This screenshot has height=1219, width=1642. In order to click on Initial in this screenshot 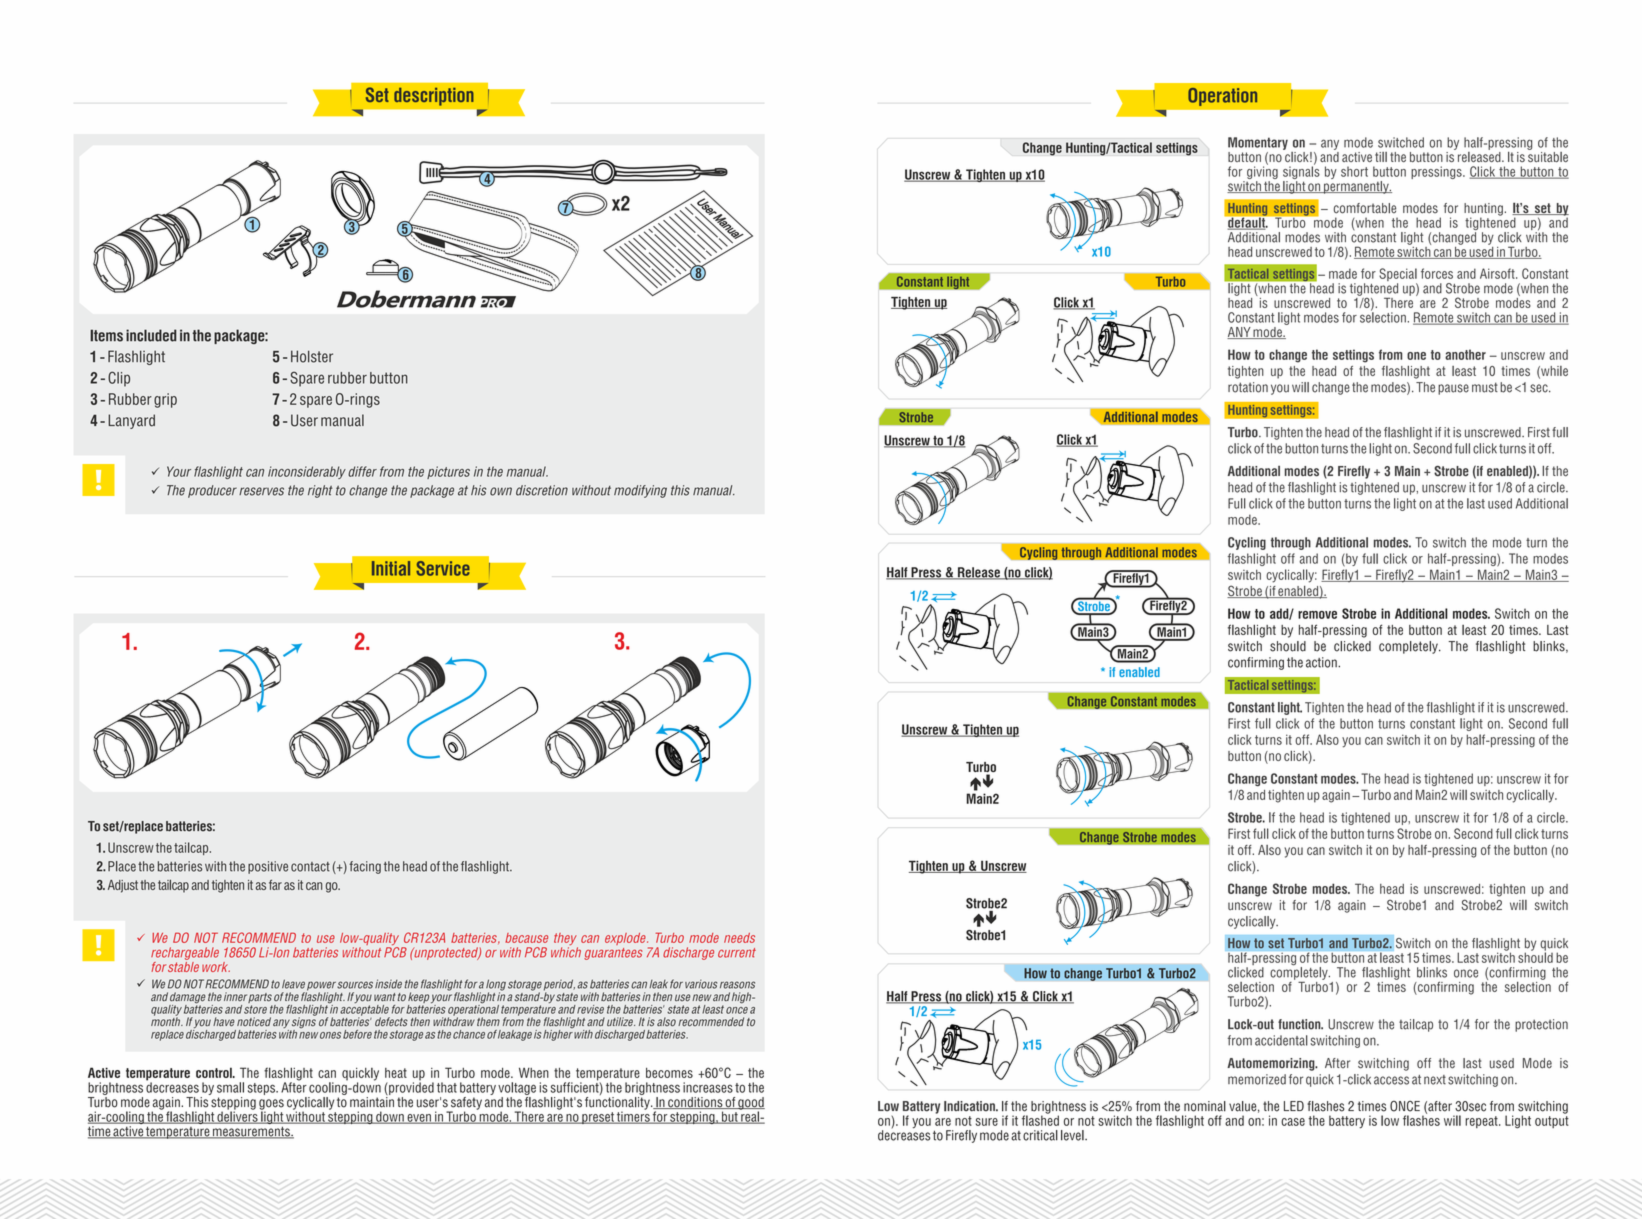, I will do `click(391, 568)`.
